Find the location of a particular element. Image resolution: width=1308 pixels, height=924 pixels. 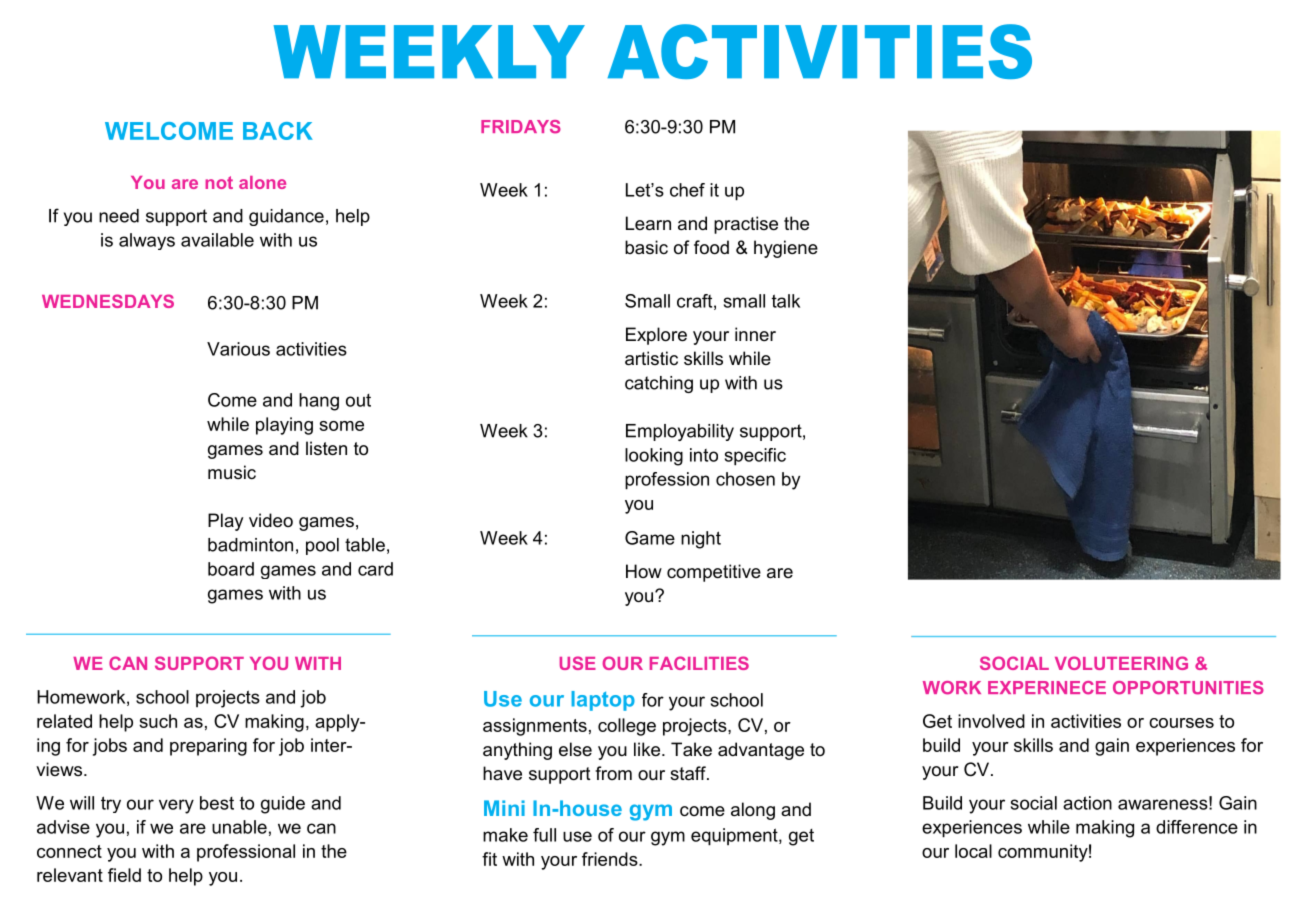

such is located at coordinates (158, 721).
